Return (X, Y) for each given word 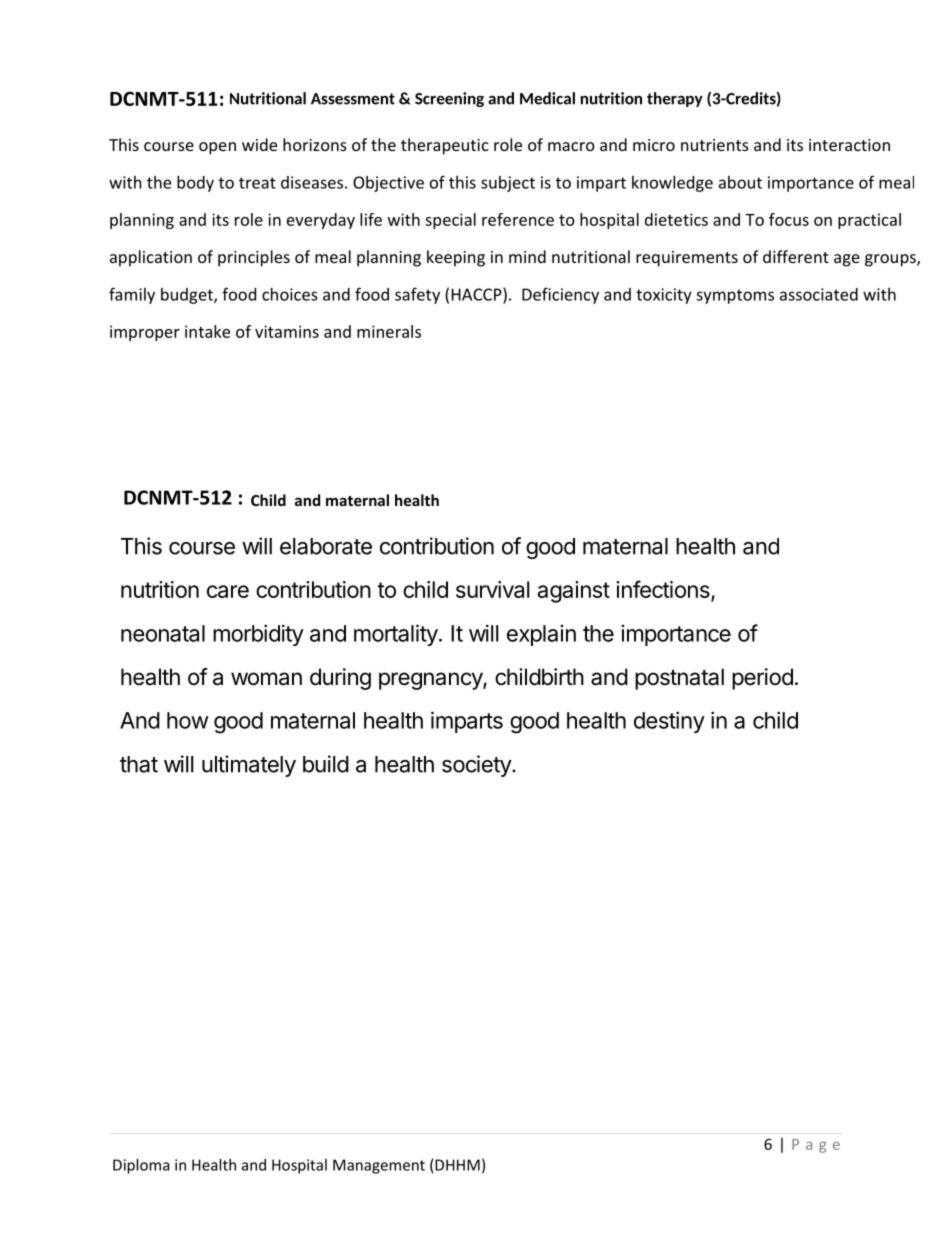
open (217, 148)
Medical (547, 98)
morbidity (258, 635)
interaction (849, 145)
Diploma (141, 1166)
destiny (669, 722)
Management (379, 1166)
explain (541, 635)
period (762, 679)
